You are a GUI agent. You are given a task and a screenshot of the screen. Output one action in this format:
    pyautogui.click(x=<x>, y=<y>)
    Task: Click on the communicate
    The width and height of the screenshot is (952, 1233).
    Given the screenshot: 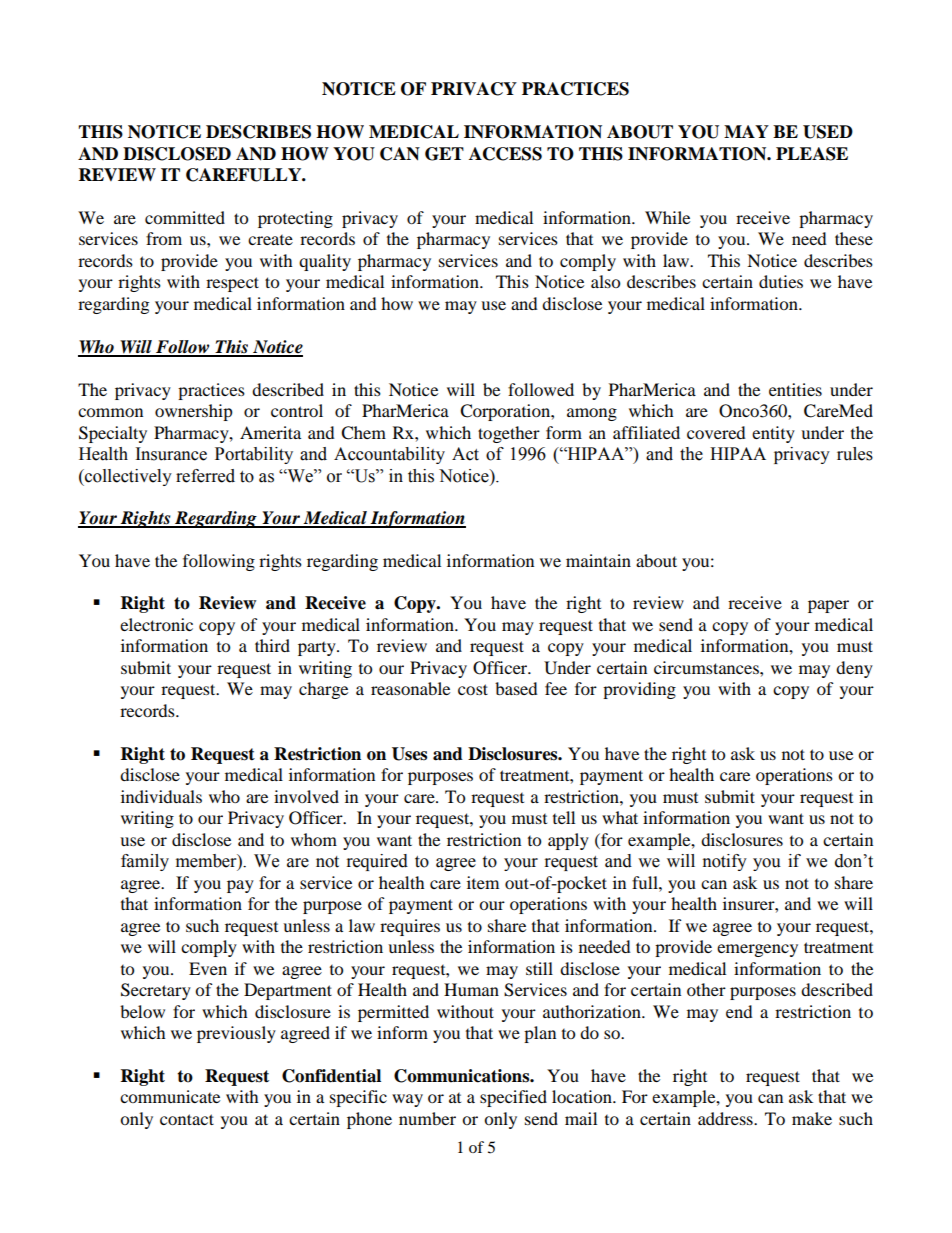 What is the action you would take?
    pyautogui.click(x=170, y=1096)
